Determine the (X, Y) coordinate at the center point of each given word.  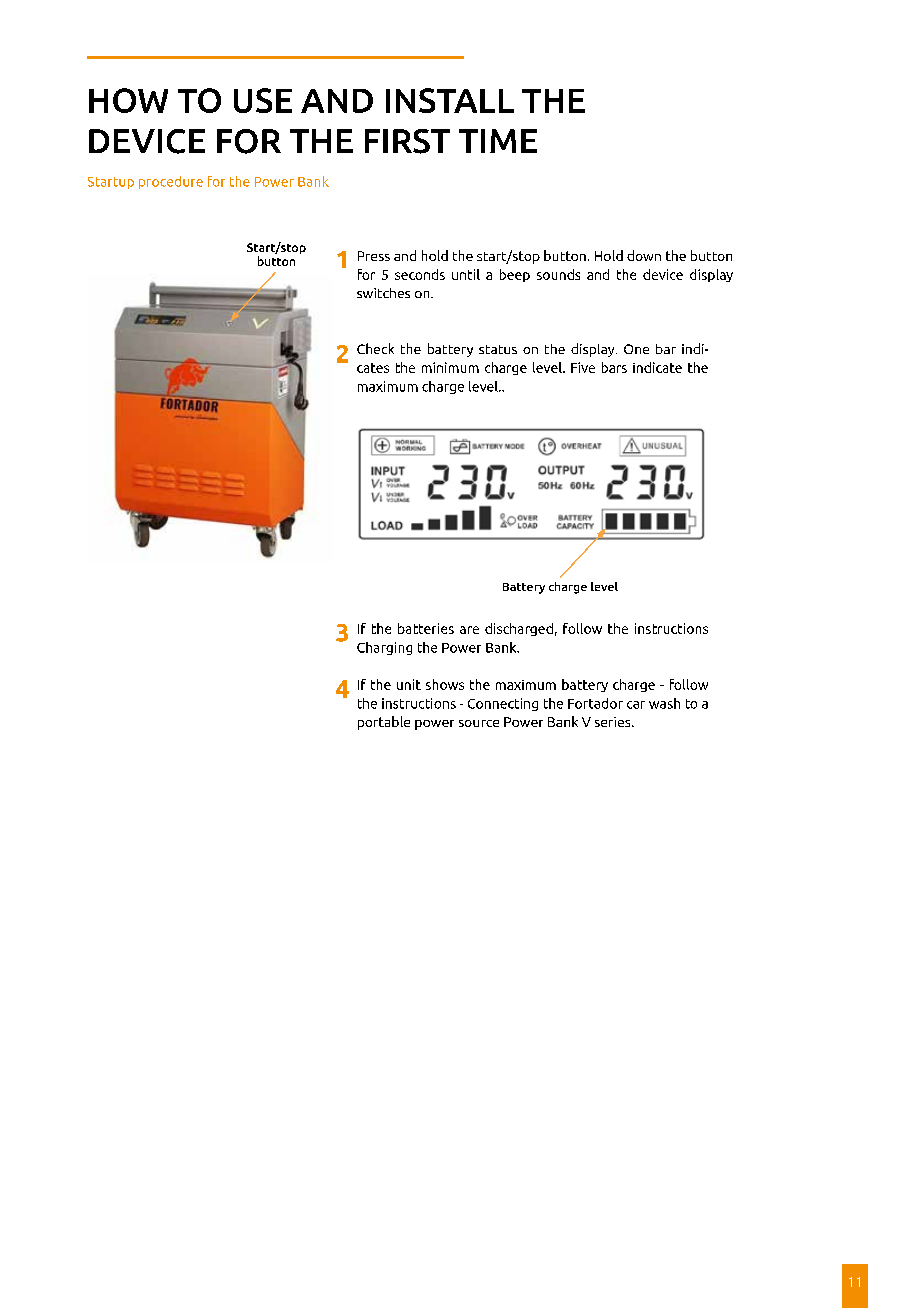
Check (375, 348)
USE (263, 100)
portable (384, 723)
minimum (450, 367)
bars (614, 367)
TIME (498, 141)
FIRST (407, 141)
